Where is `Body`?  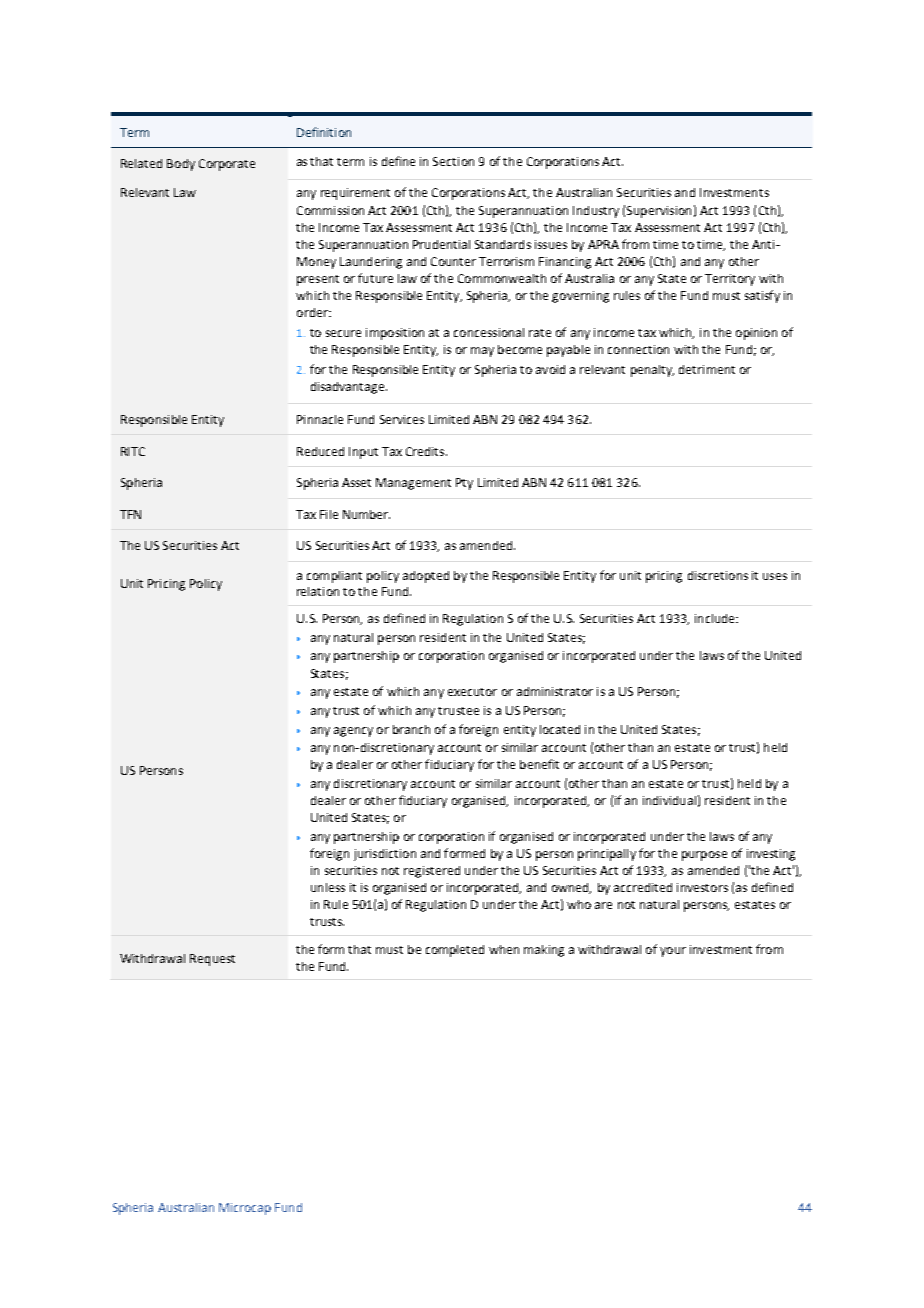 Body is located at coordinates (181, 165).
